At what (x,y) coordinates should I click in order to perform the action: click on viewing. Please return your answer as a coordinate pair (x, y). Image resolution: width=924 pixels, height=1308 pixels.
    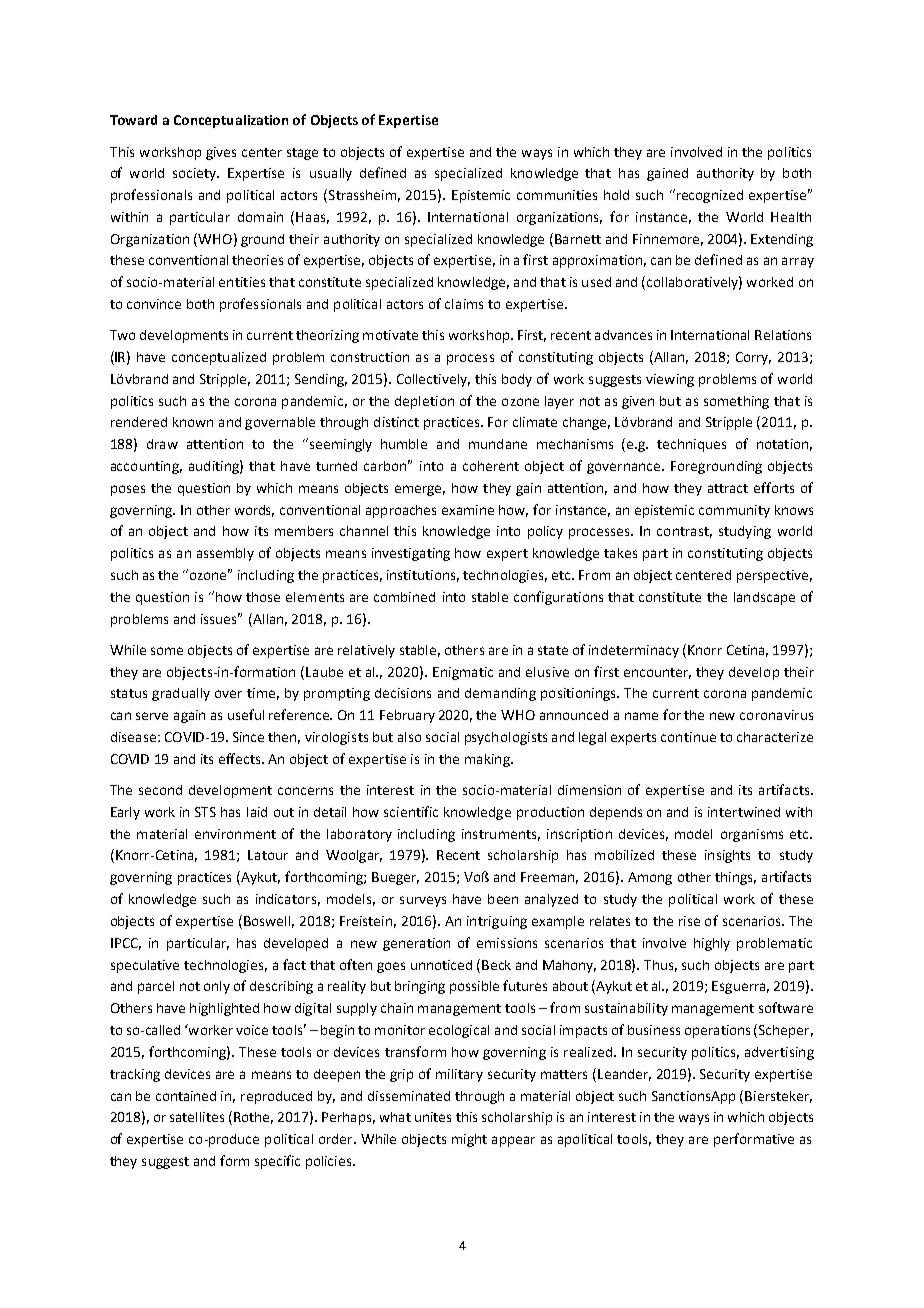
    Looking at the image, I should click on (670, 380).
